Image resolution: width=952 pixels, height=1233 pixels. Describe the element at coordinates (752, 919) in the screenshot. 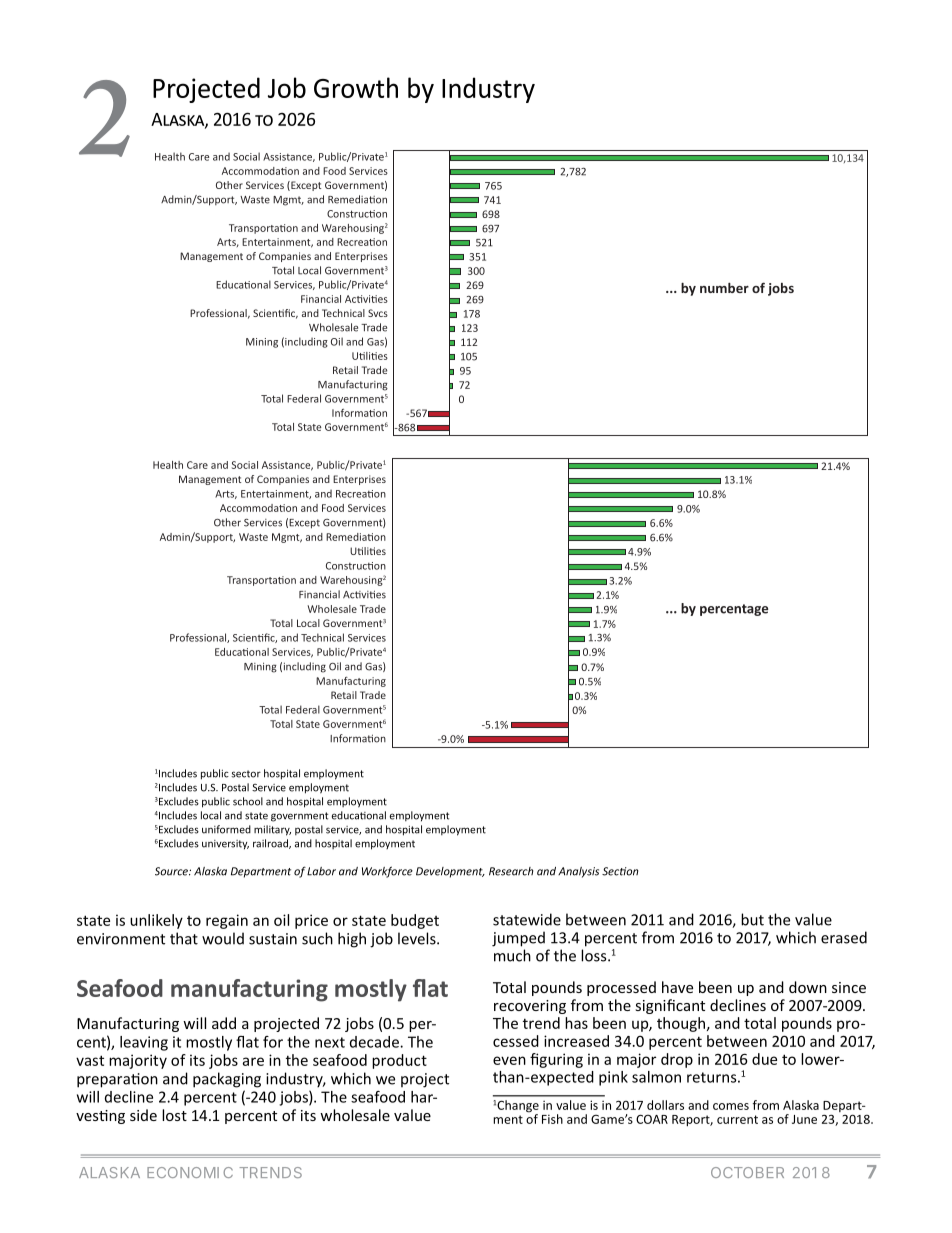

I see `but` at that location.
